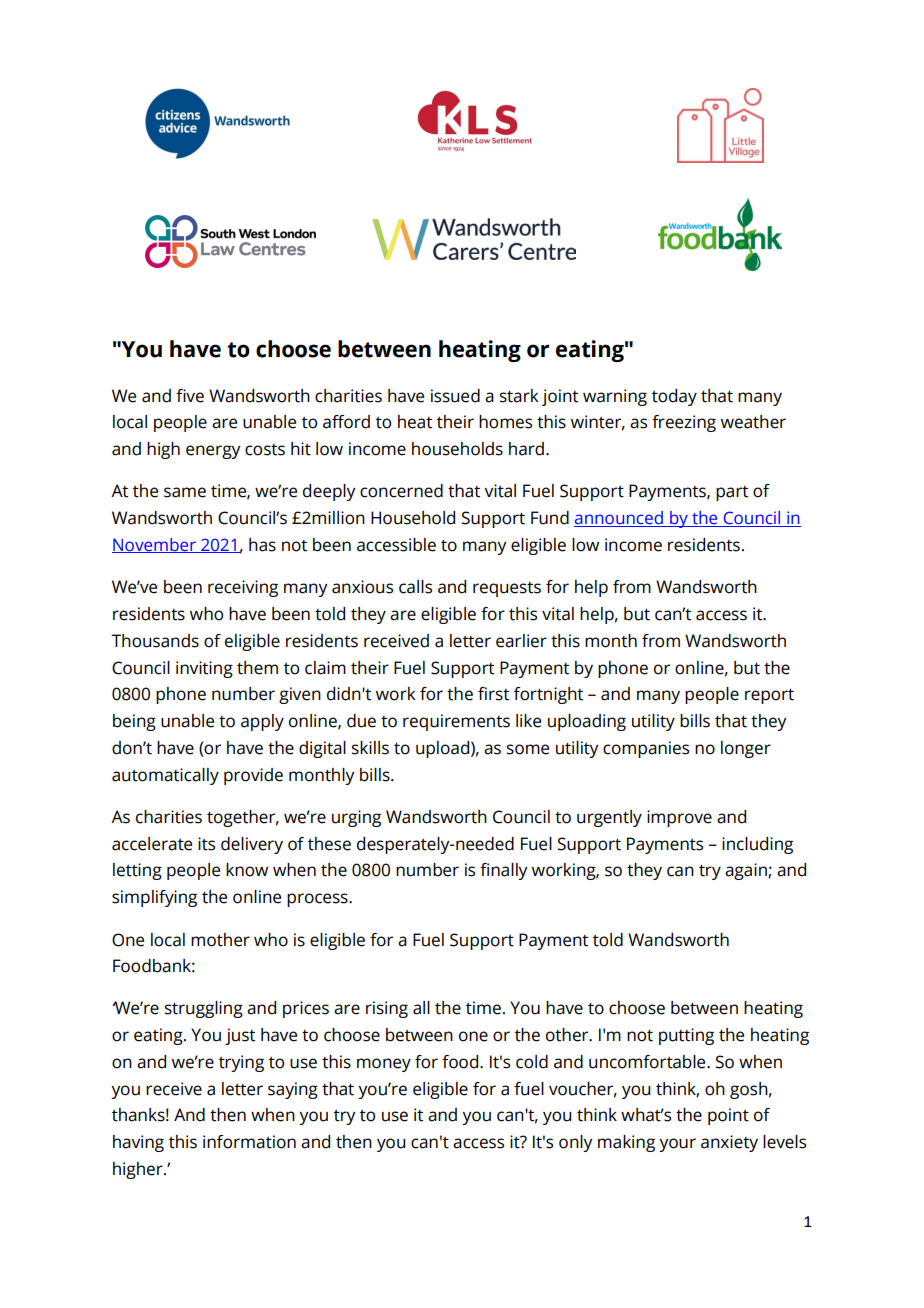  Describe the element at coordinates (528, 749) in the document. I see `some` at that location.
